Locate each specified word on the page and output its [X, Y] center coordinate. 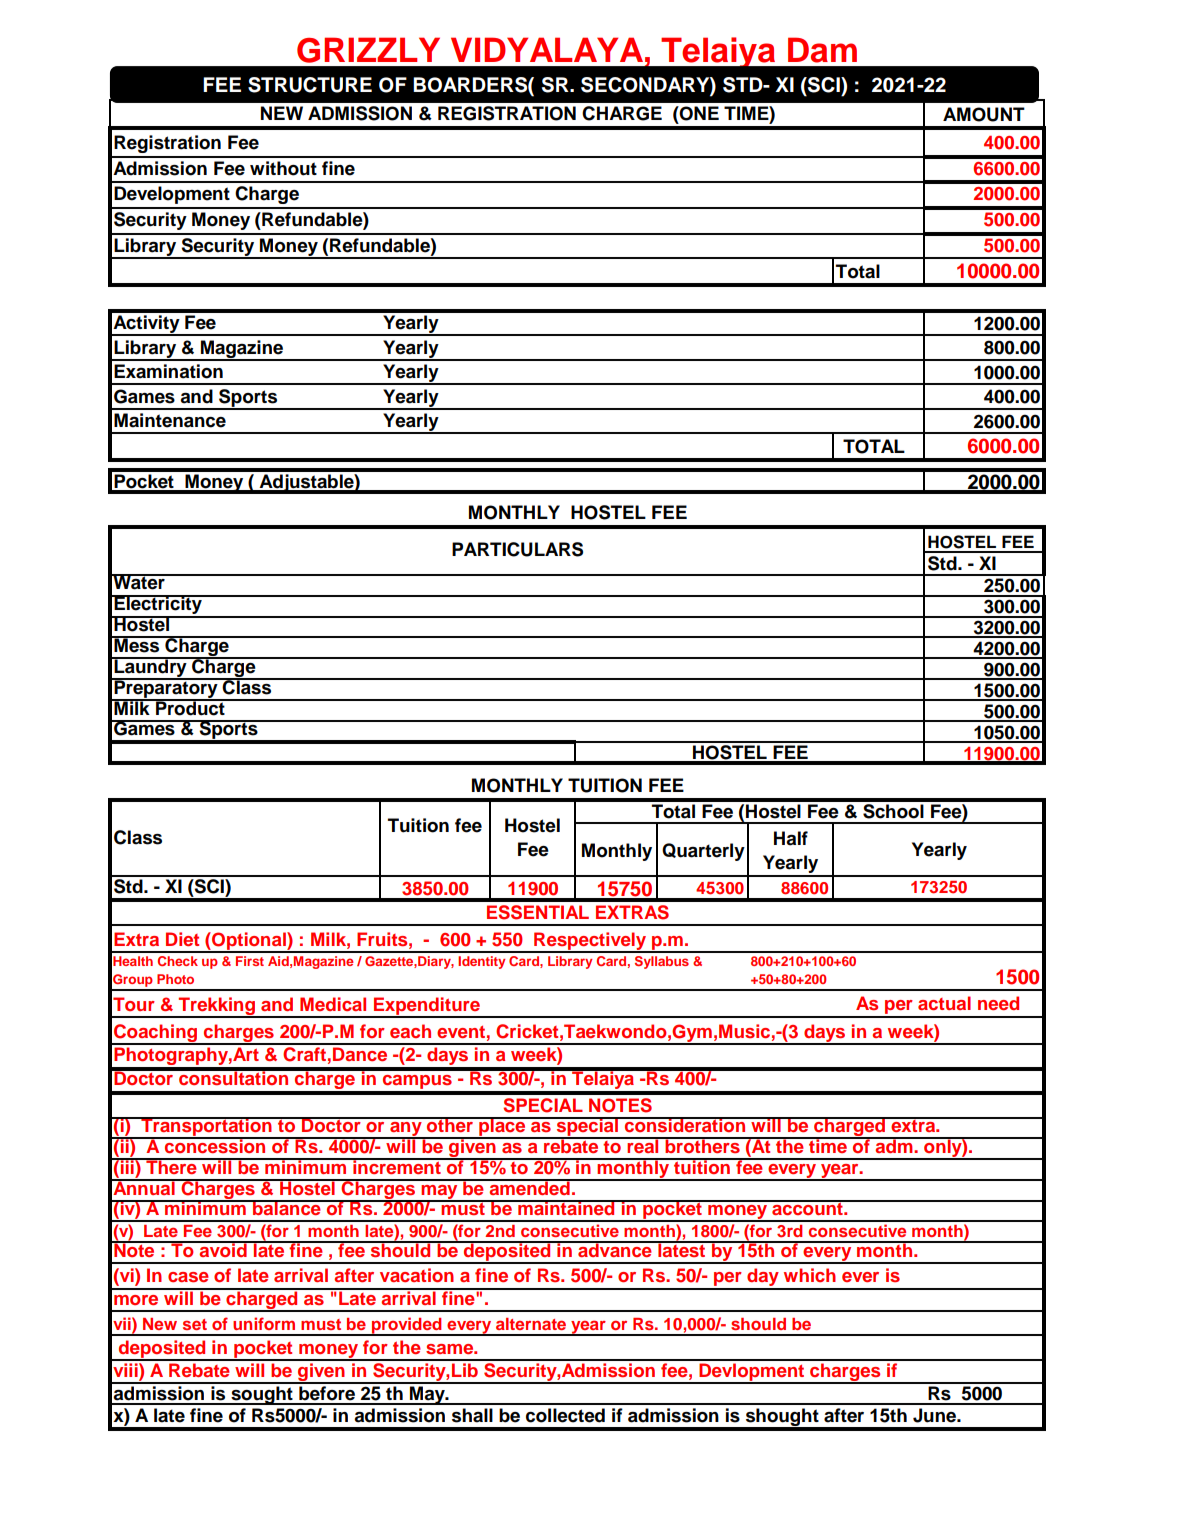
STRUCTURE [310, 85]
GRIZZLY [368, 50]
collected [565, 1415]
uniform [264, 1323]
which [810, 1275]
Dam [822, 50]
